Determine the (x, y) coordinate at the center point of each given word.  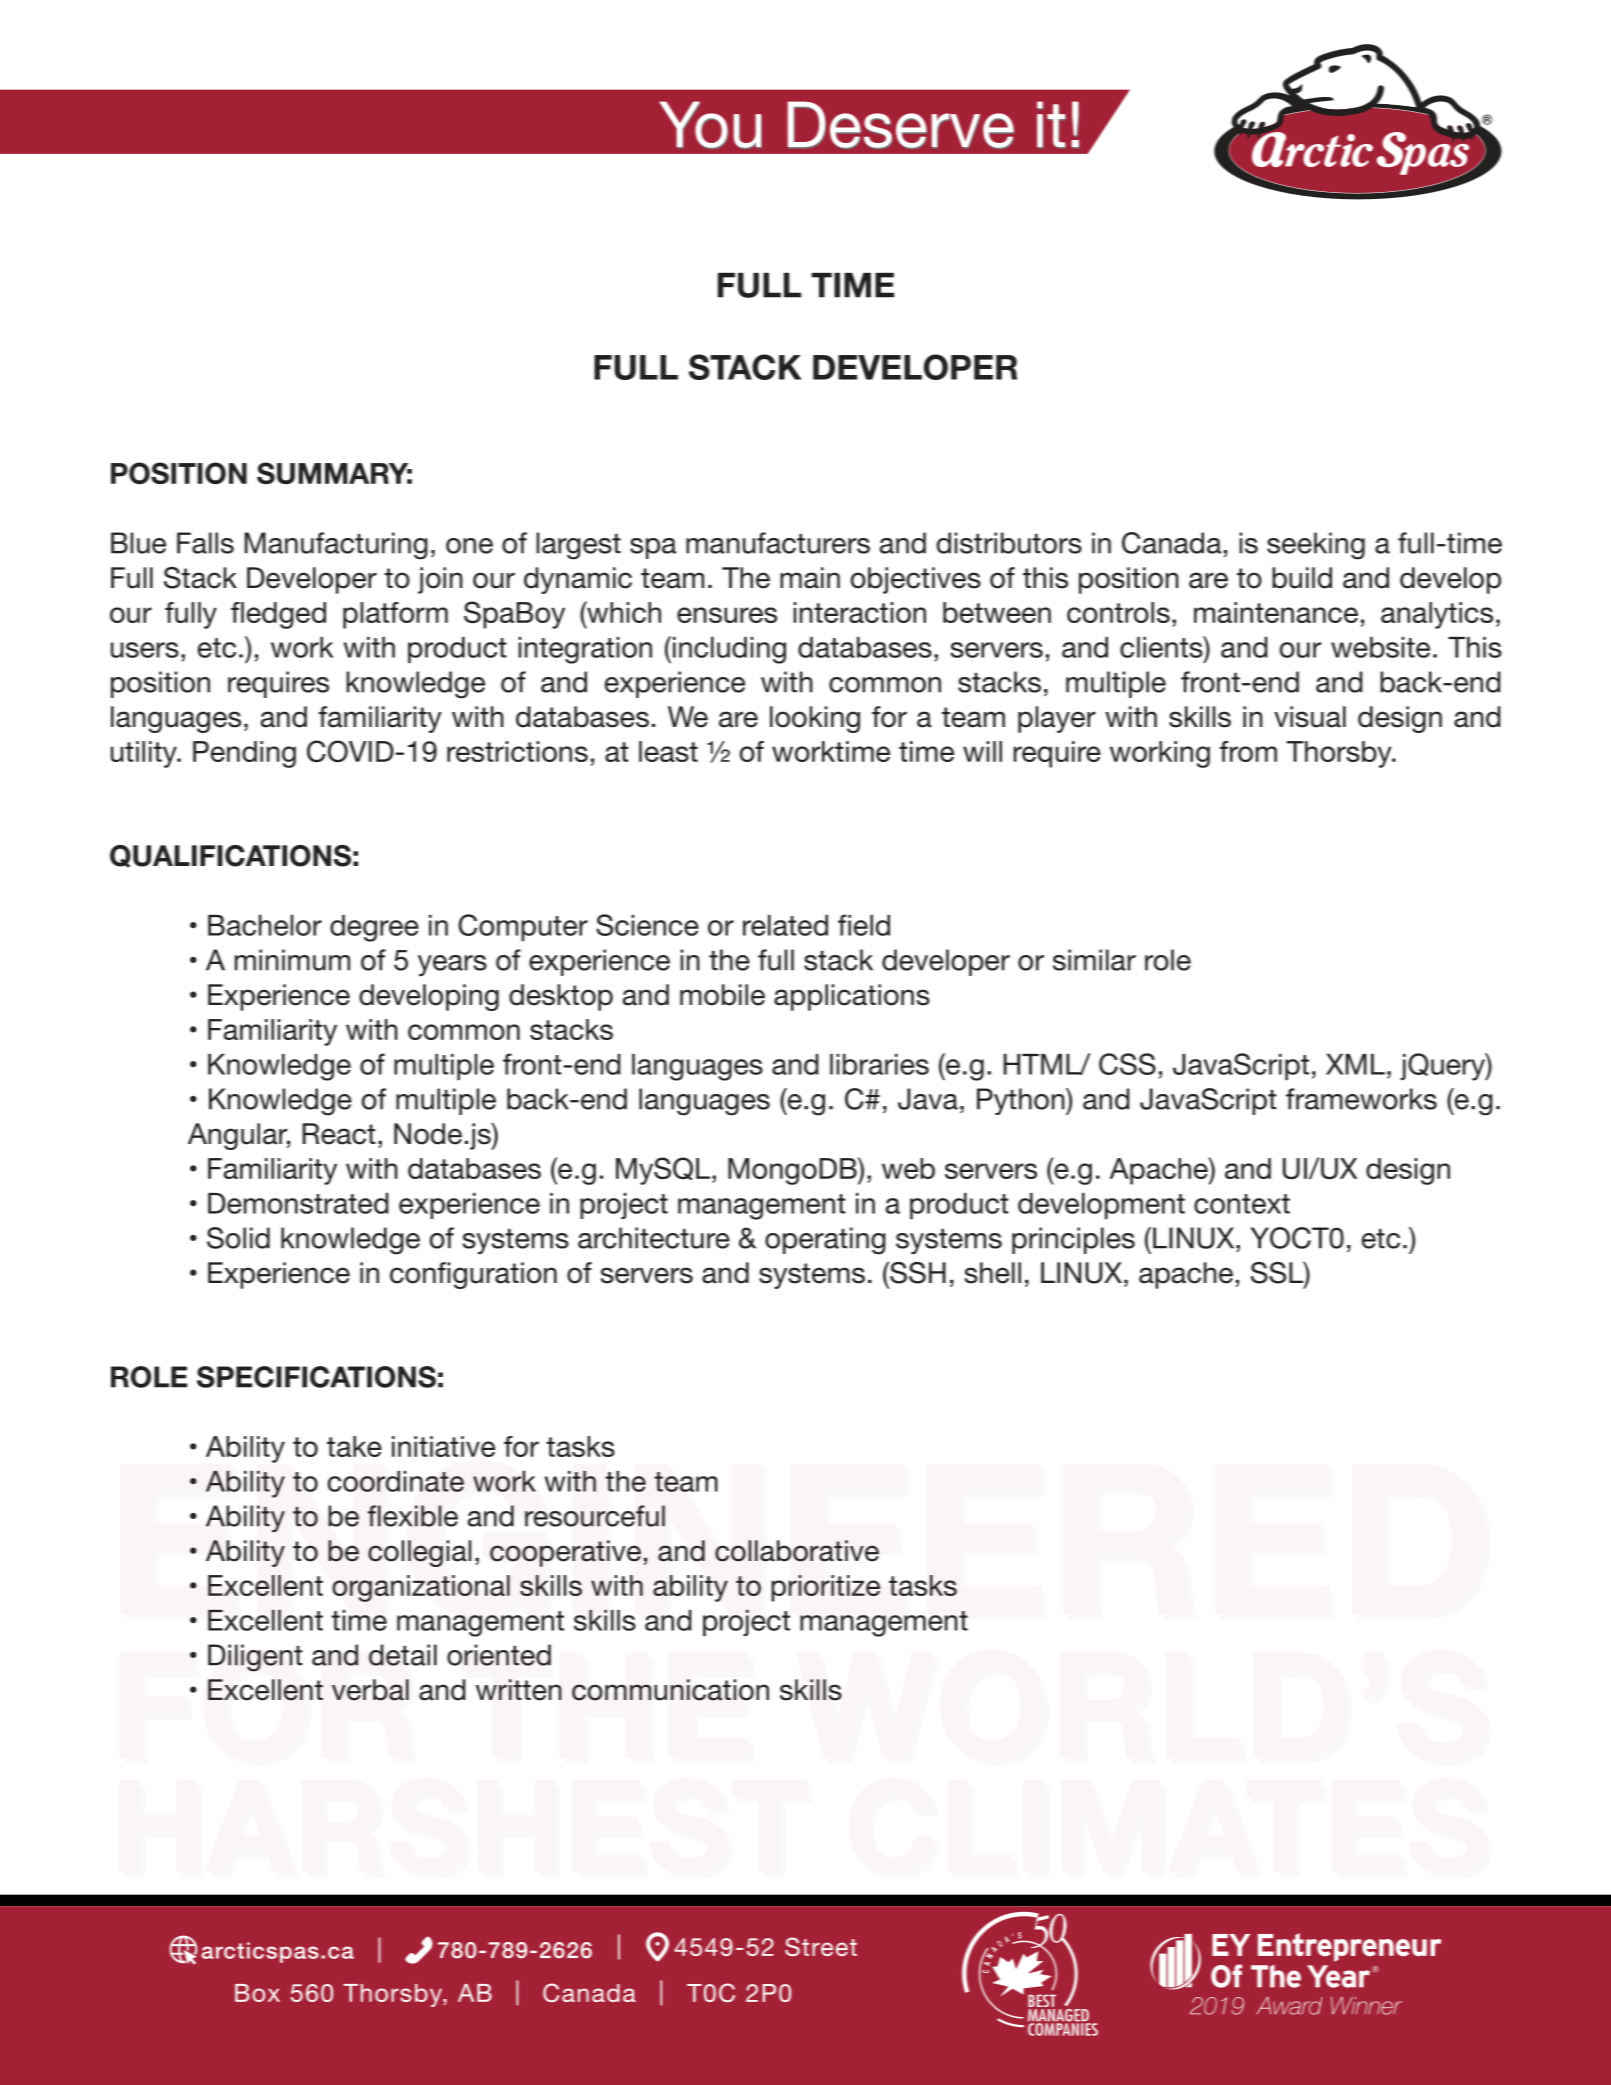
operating (825, 1241)
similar (1094, 960)
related (785, 925)
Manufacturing (336, 546)
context (1242, 1204)
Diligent (255, 1658)
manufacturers (778, 543)
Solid (238, 1238)
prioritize (825, 1588)
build (1302, 578)
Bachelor (265, 925)
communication (670, 1690)
